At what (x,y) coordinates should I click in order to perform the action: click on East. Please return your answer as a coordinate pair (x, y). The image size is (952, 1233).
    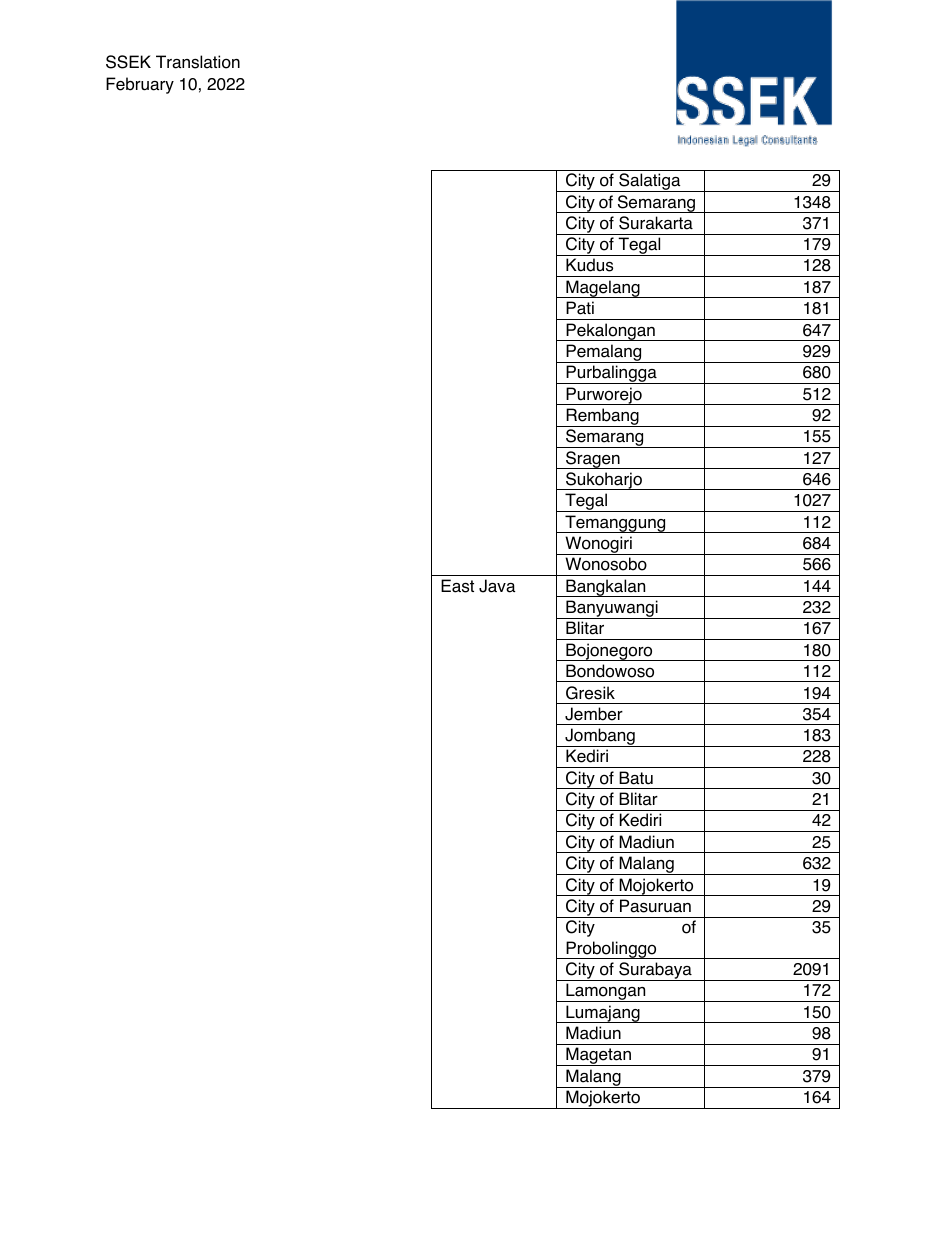
    Looking at the image, I should click on (457, 586).
